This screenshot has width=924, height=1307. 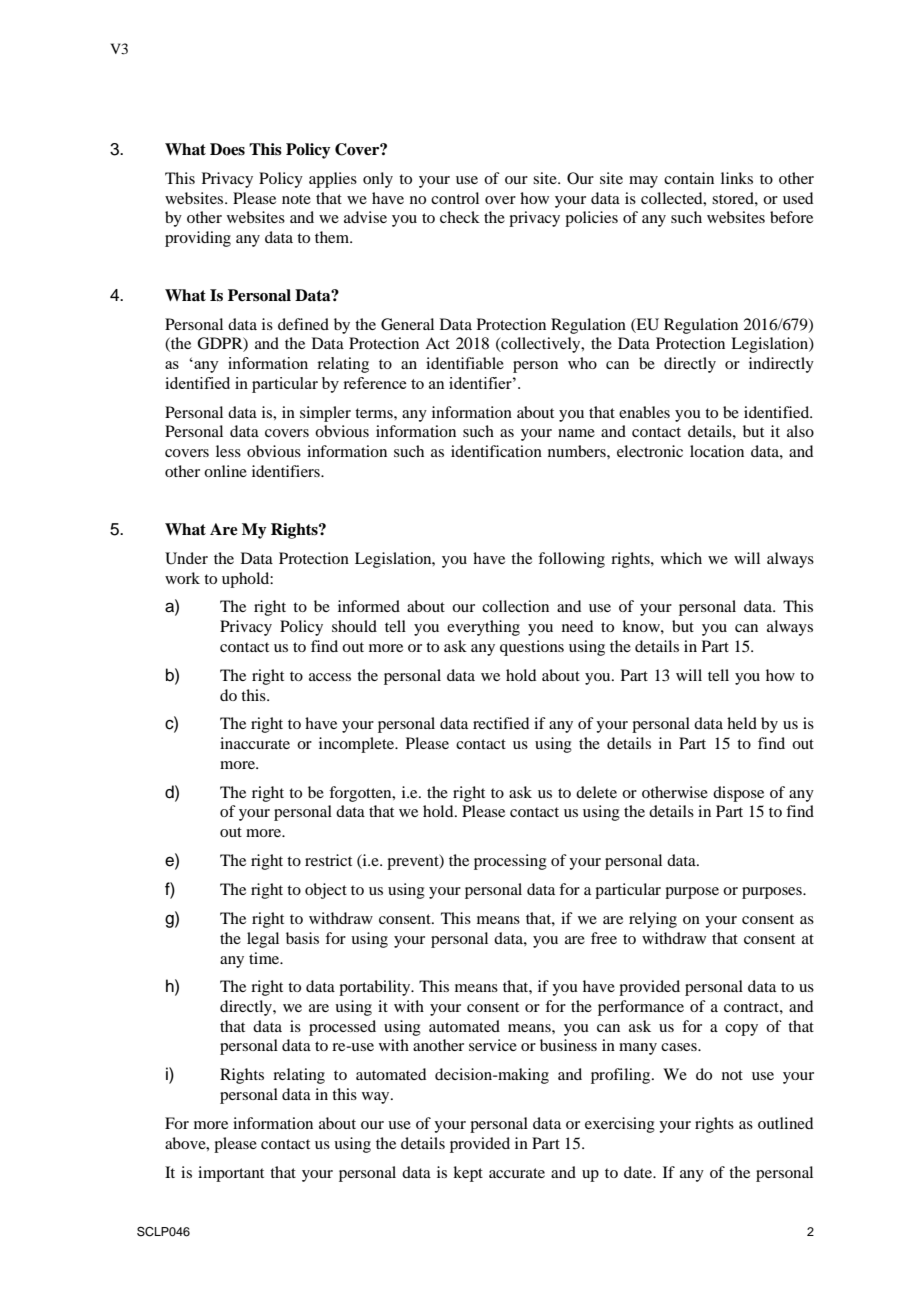 I want to click on held, so click(x=742, y=723).
